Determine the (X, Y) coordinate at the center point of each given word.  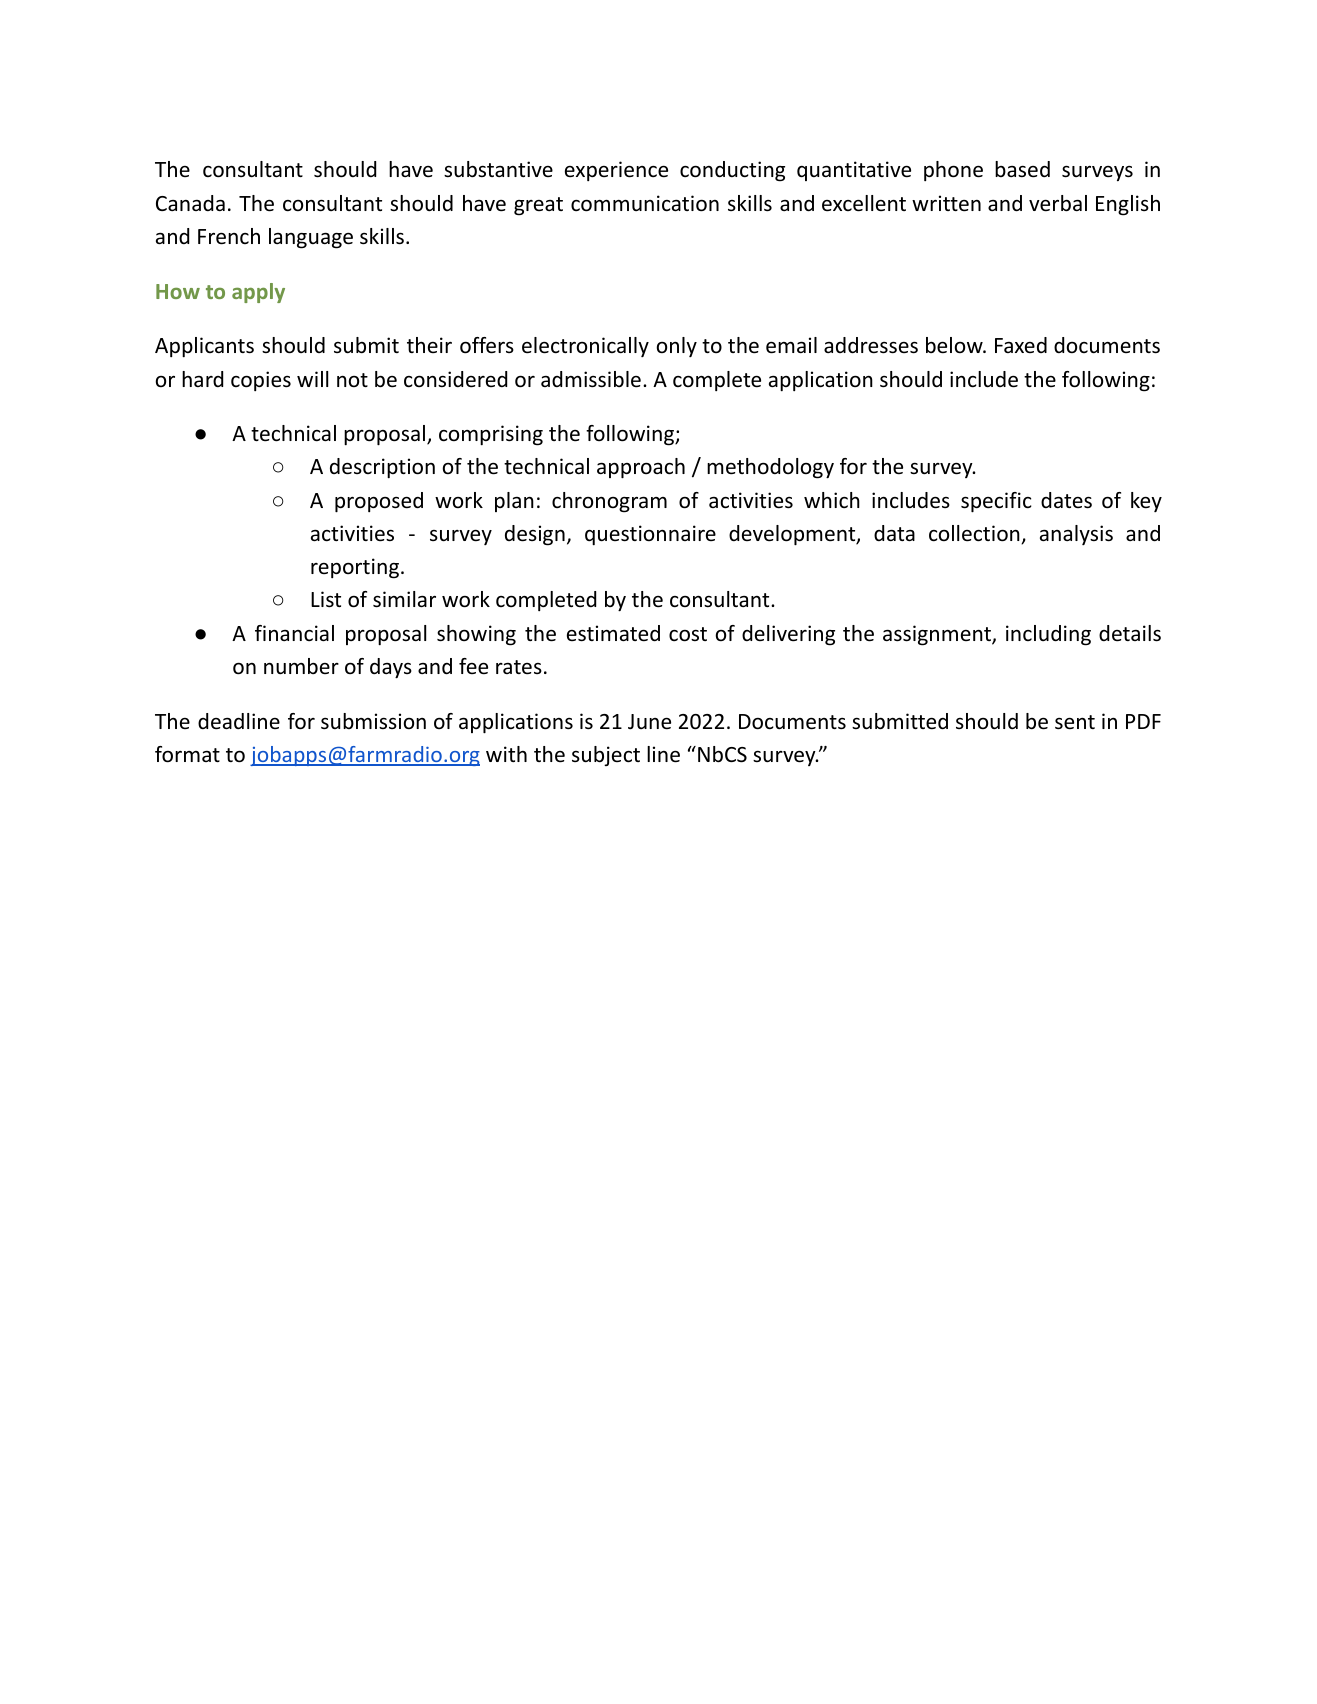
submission (373, 721)
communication (645, 203)
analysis (1076, 535)
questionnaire (650, 535)
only (677, 347)
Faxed (1021, 345)
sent (1075, 722)
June (649, 722)
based (1022, 169)
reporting (355, 568)
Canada (190, 203)
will (312, 379)
